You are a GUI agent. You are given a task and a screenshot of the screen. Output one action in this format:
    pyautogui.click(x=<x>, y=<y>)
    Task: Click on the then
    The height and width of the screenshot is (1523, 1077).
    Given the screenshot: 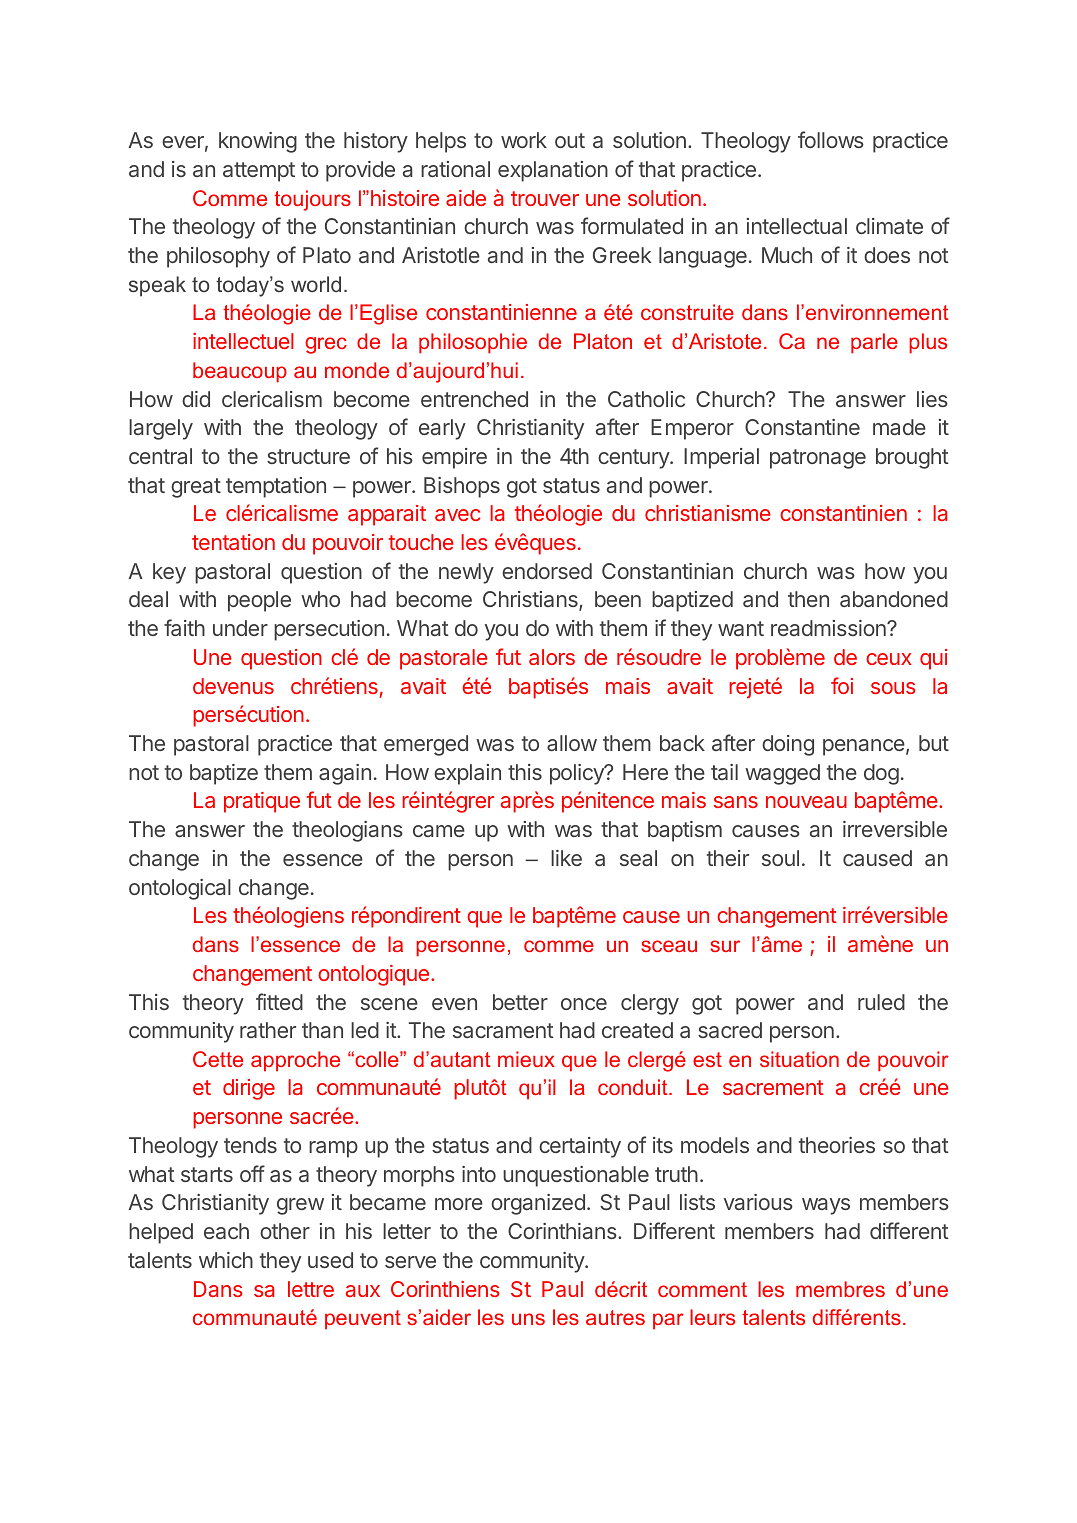 What is the action you would take?
    pyautogui.click(x=808, y=599)
